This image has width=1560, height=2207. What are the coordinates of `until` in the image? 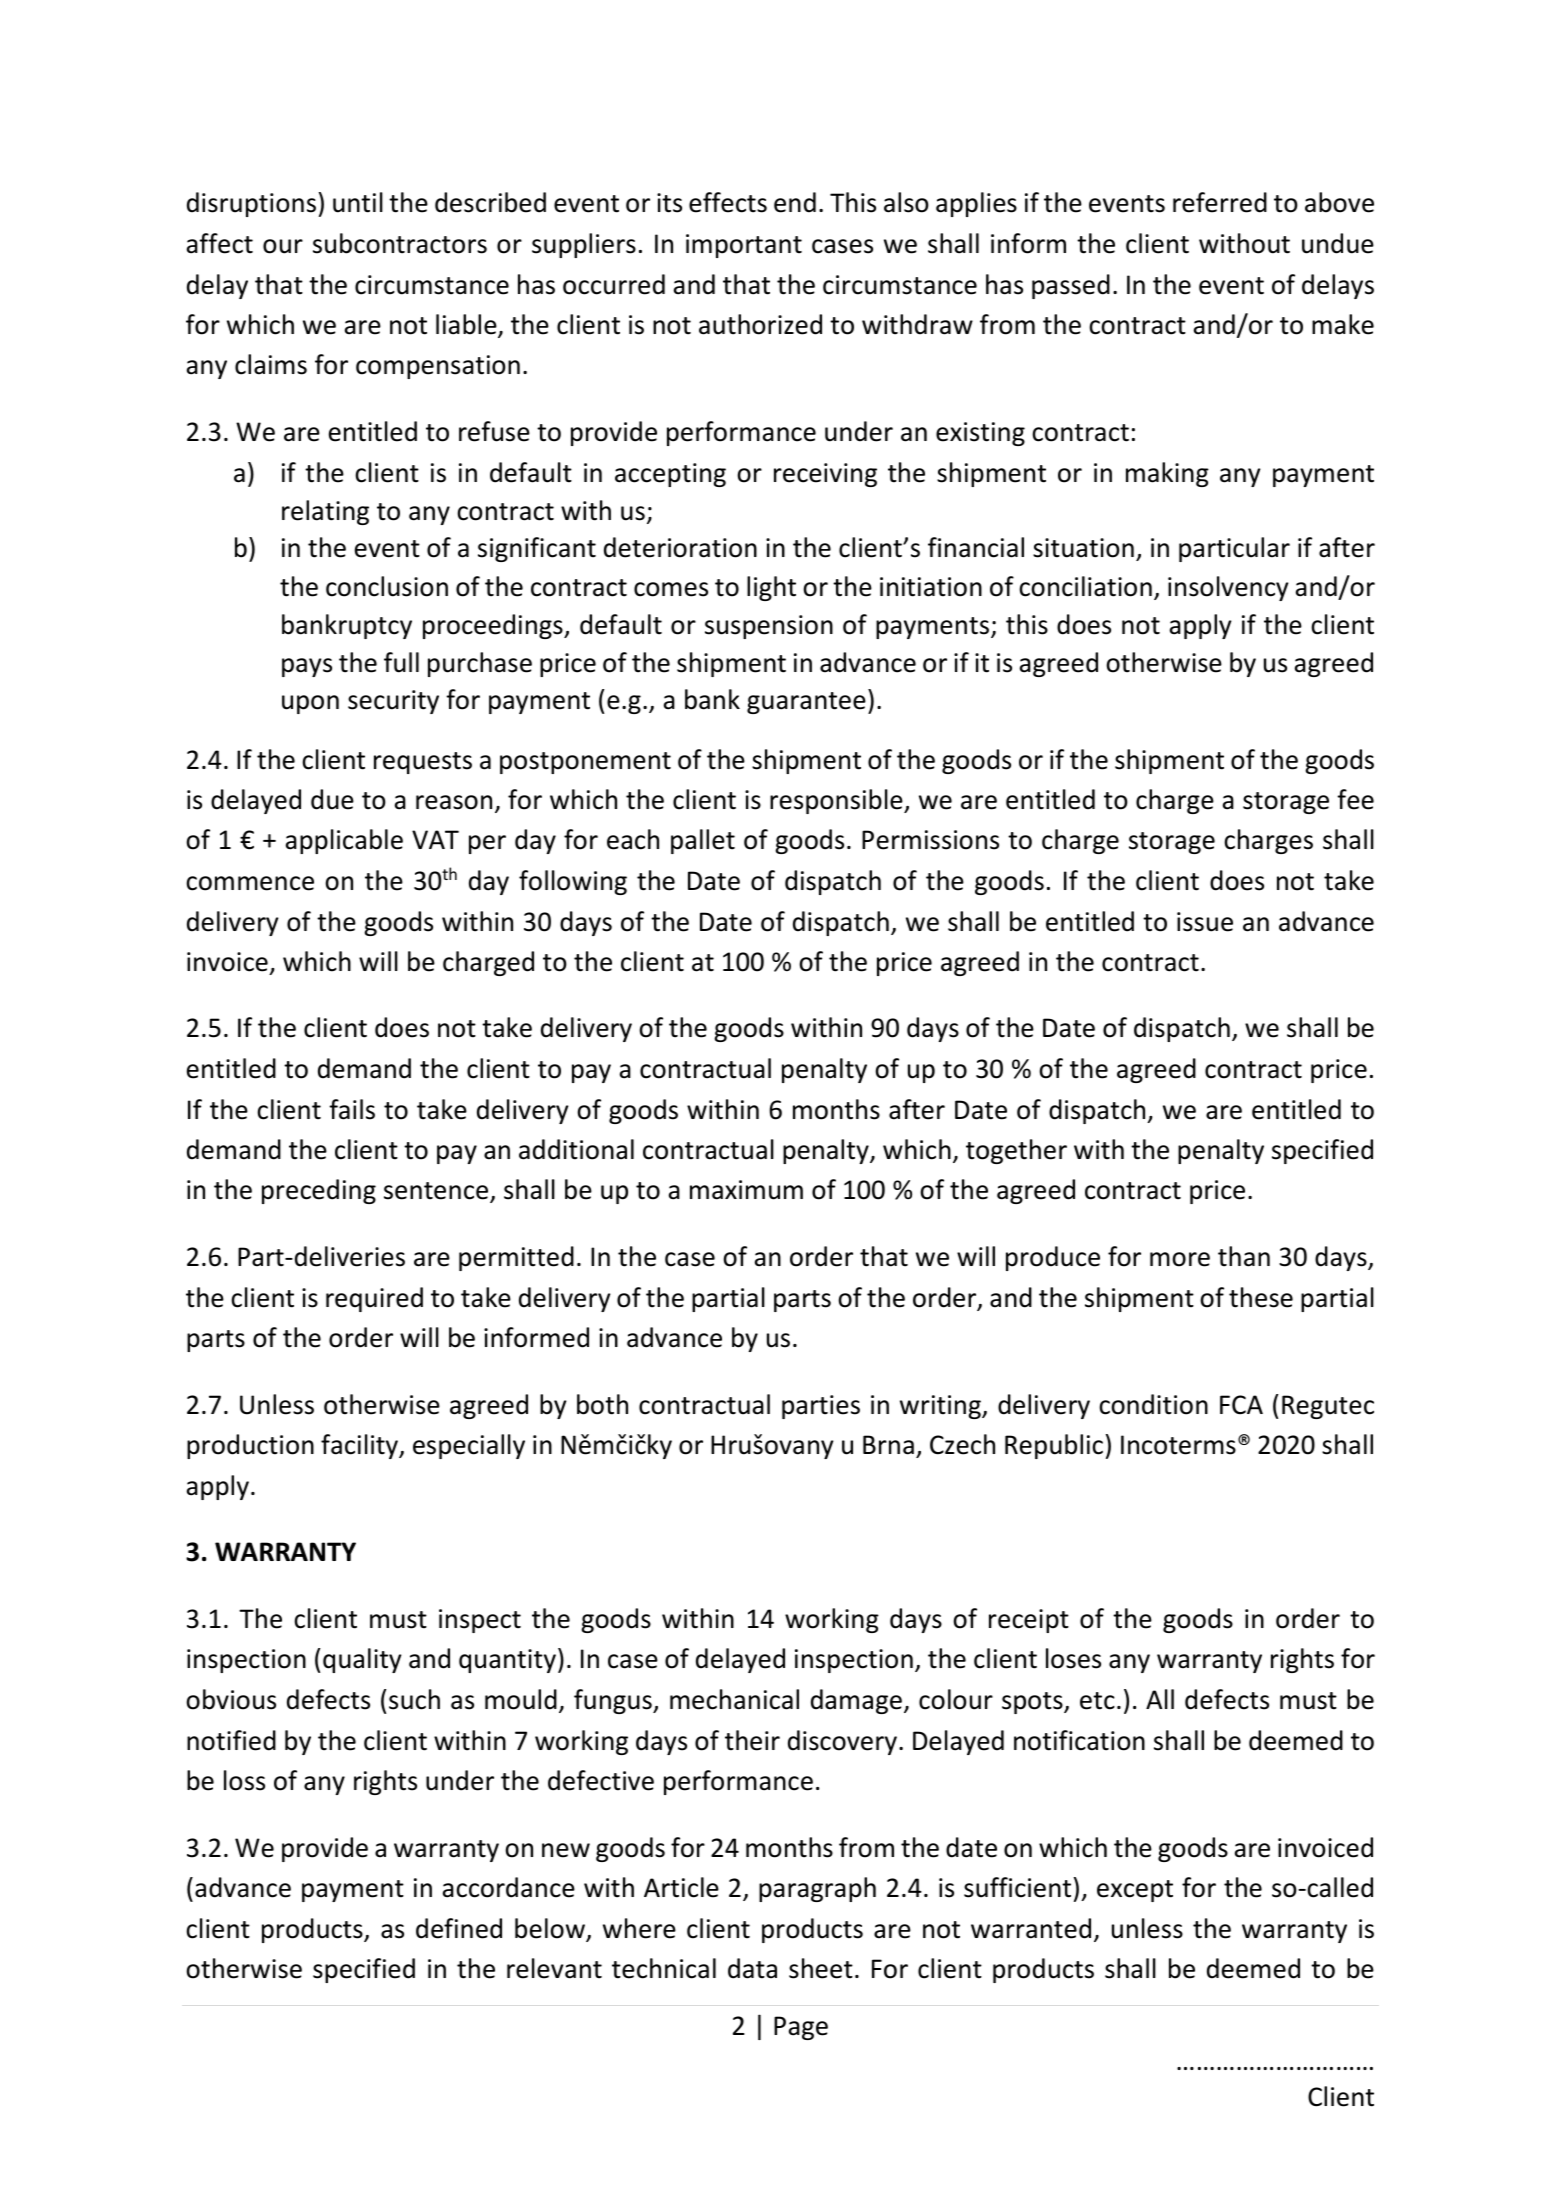 It's located at (358, 202).
